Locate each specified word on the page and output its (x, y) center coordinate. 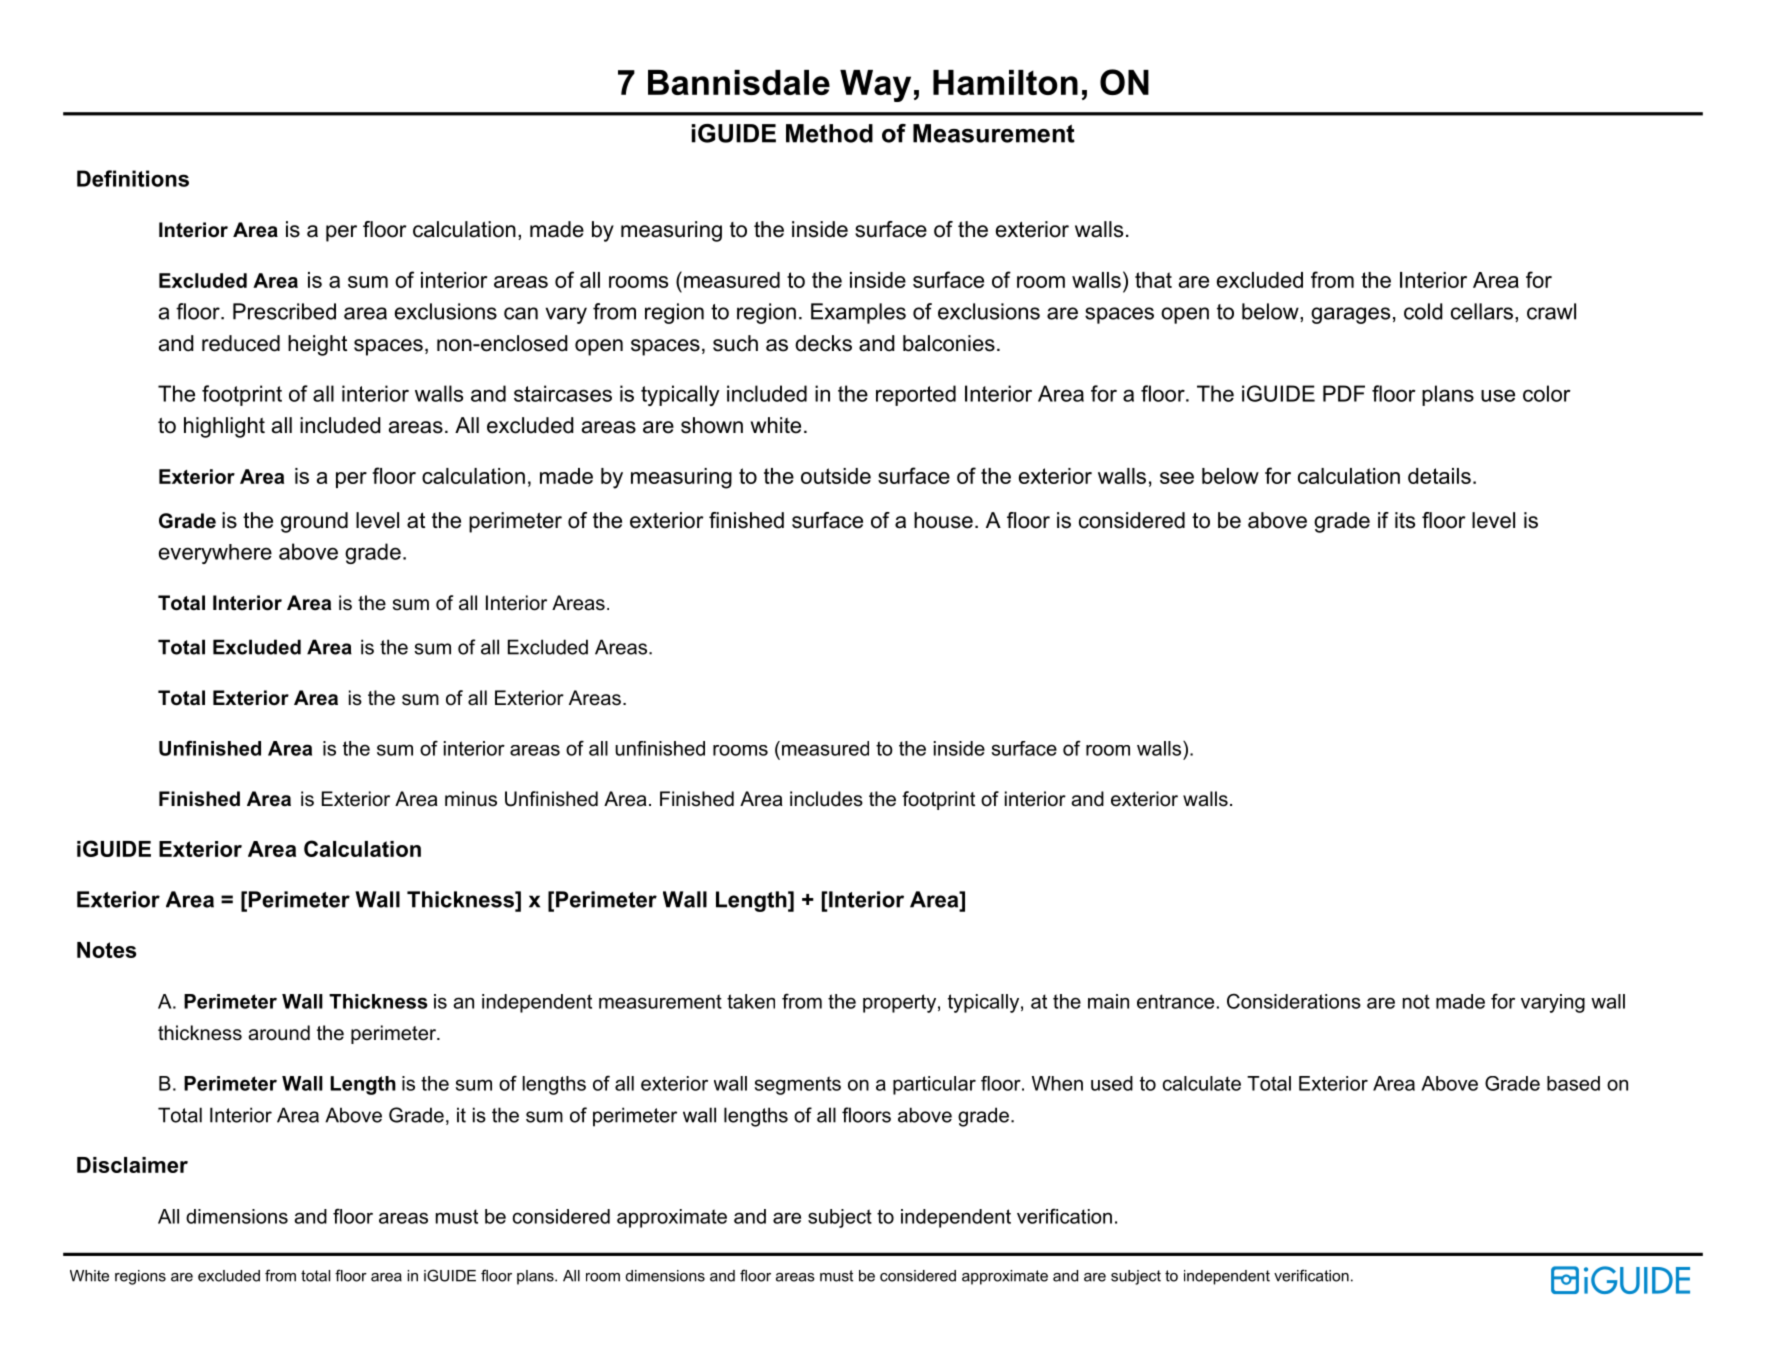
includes (826, 799)
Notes (106, 950)
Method (829, 133)
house (943, 520)
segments (798, 1085)
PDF (1344, 393)
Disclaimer (132, 1165)
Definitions (133, 178)
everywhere (215, 554)
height (317, 345)
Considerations (1294, 1001)
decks (823, 343)
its (1405, 520)
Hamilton (1005, 82)
